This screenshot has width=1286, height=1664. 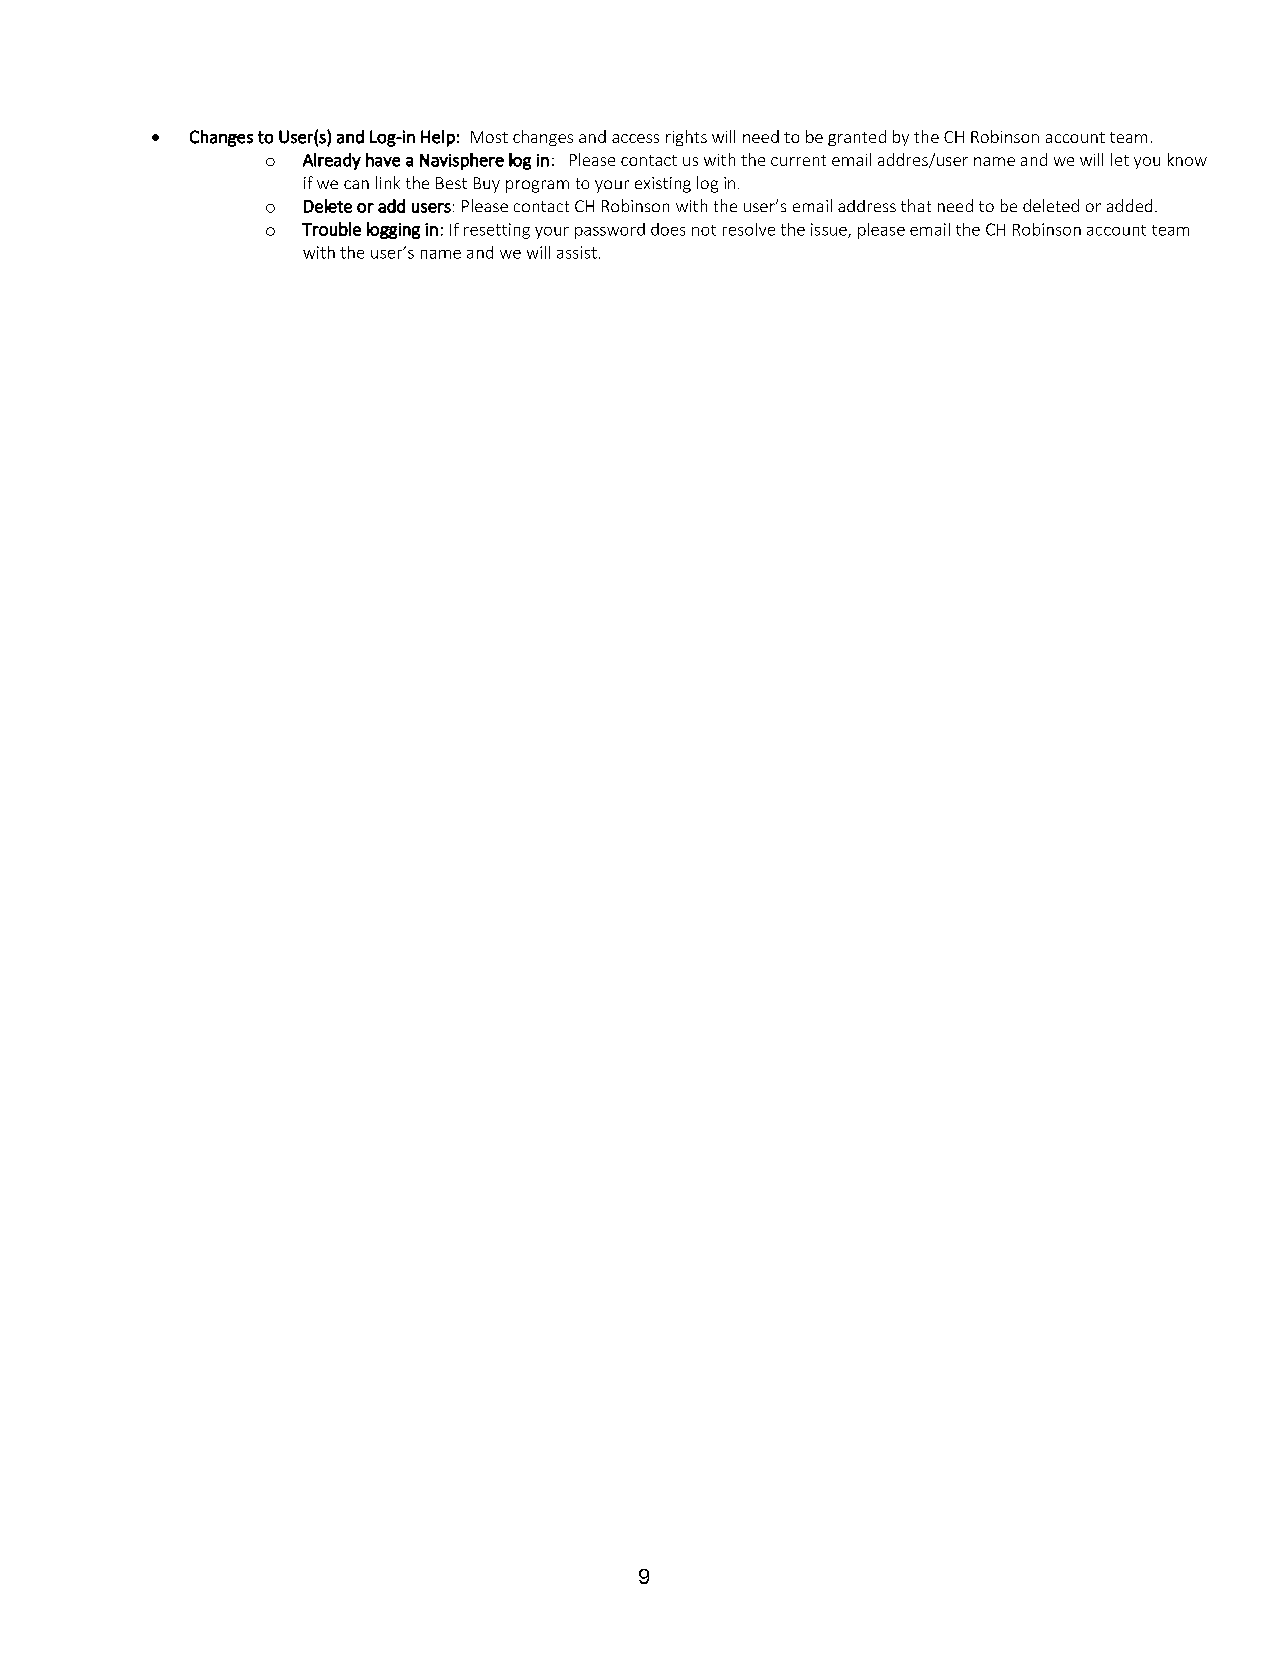 I want to click on know, so click(x=1187, y=159).
